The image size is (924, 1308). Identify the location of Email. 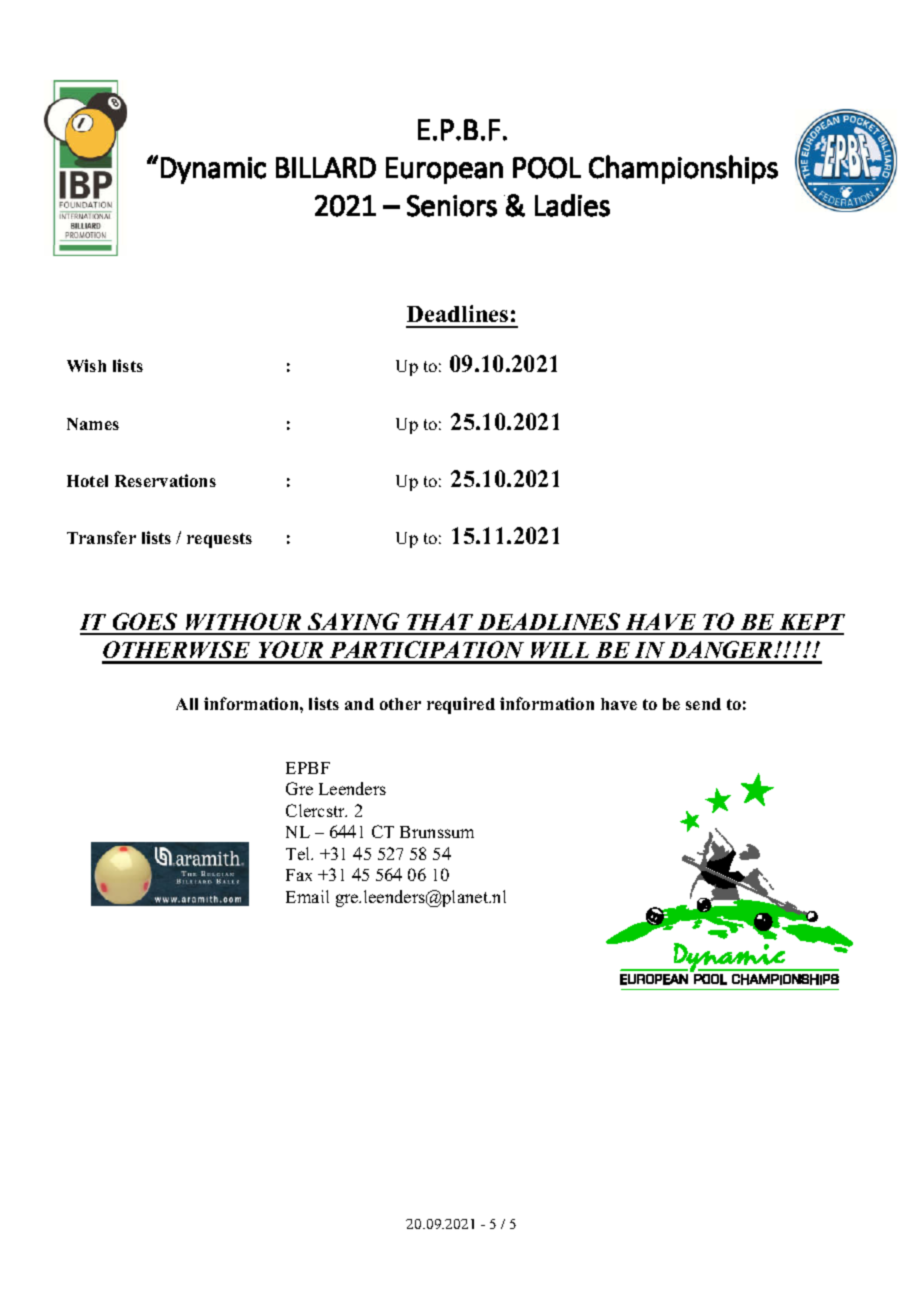
(307, 896).
